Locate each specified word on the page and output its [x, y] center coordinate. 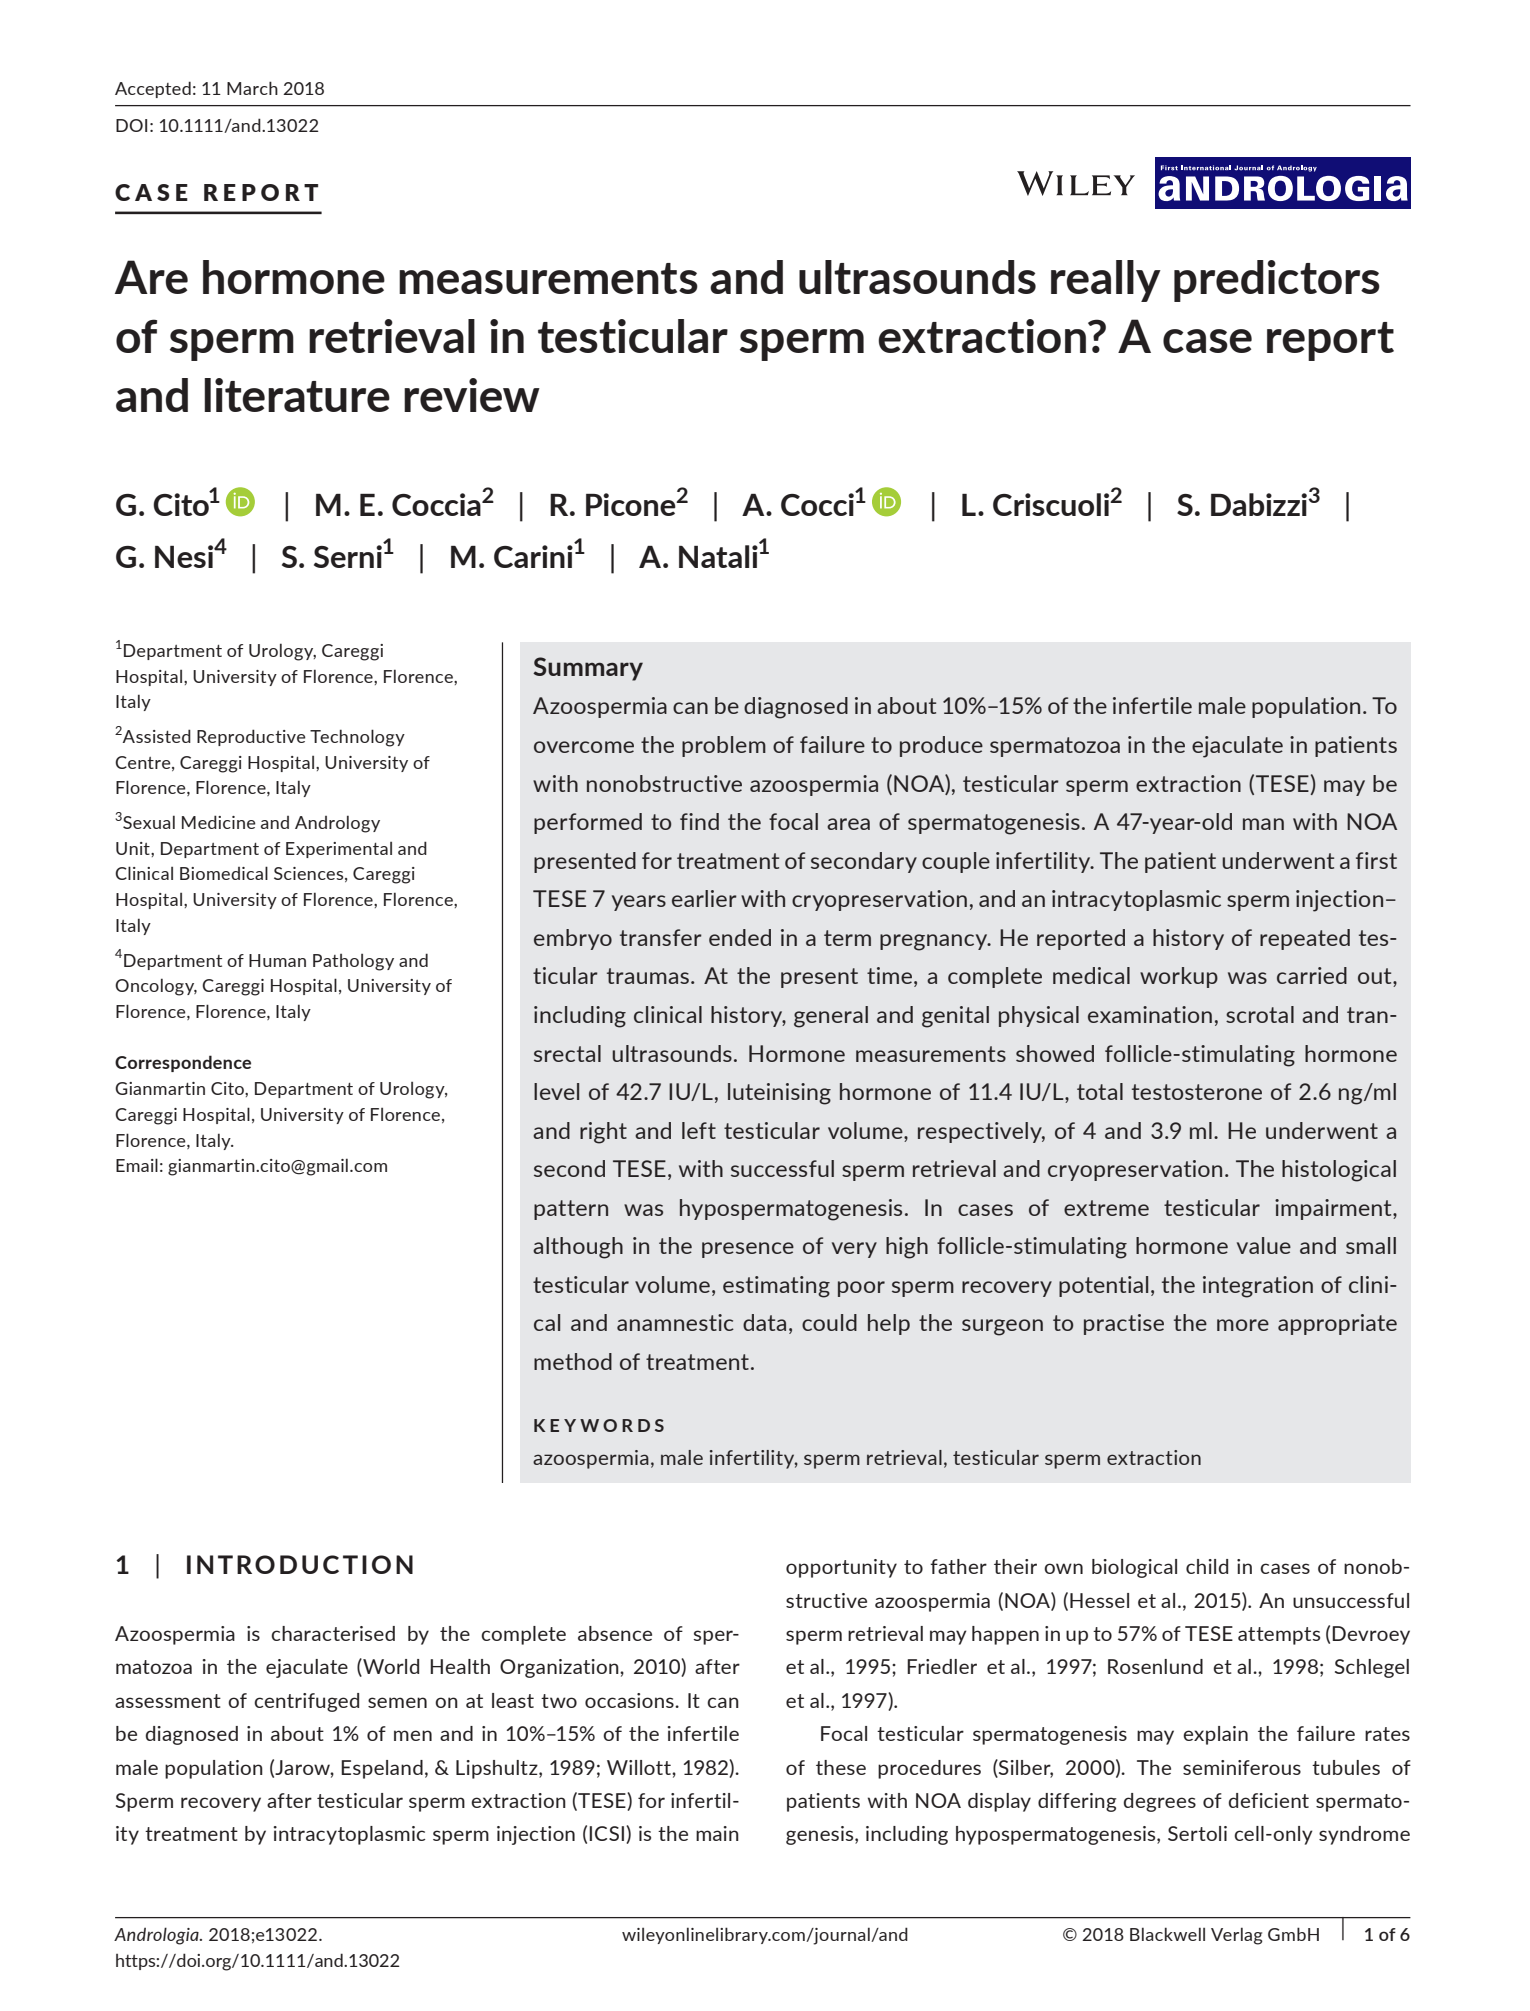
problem [724, 746]
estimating [776, 1287]
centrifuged [306, 1702]
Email [137, 1165]
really [1106, 281]
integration [1258, 1287]
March [252, 88]
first [1376, 860]
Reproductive [251, 737]
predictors [1277, 281]
